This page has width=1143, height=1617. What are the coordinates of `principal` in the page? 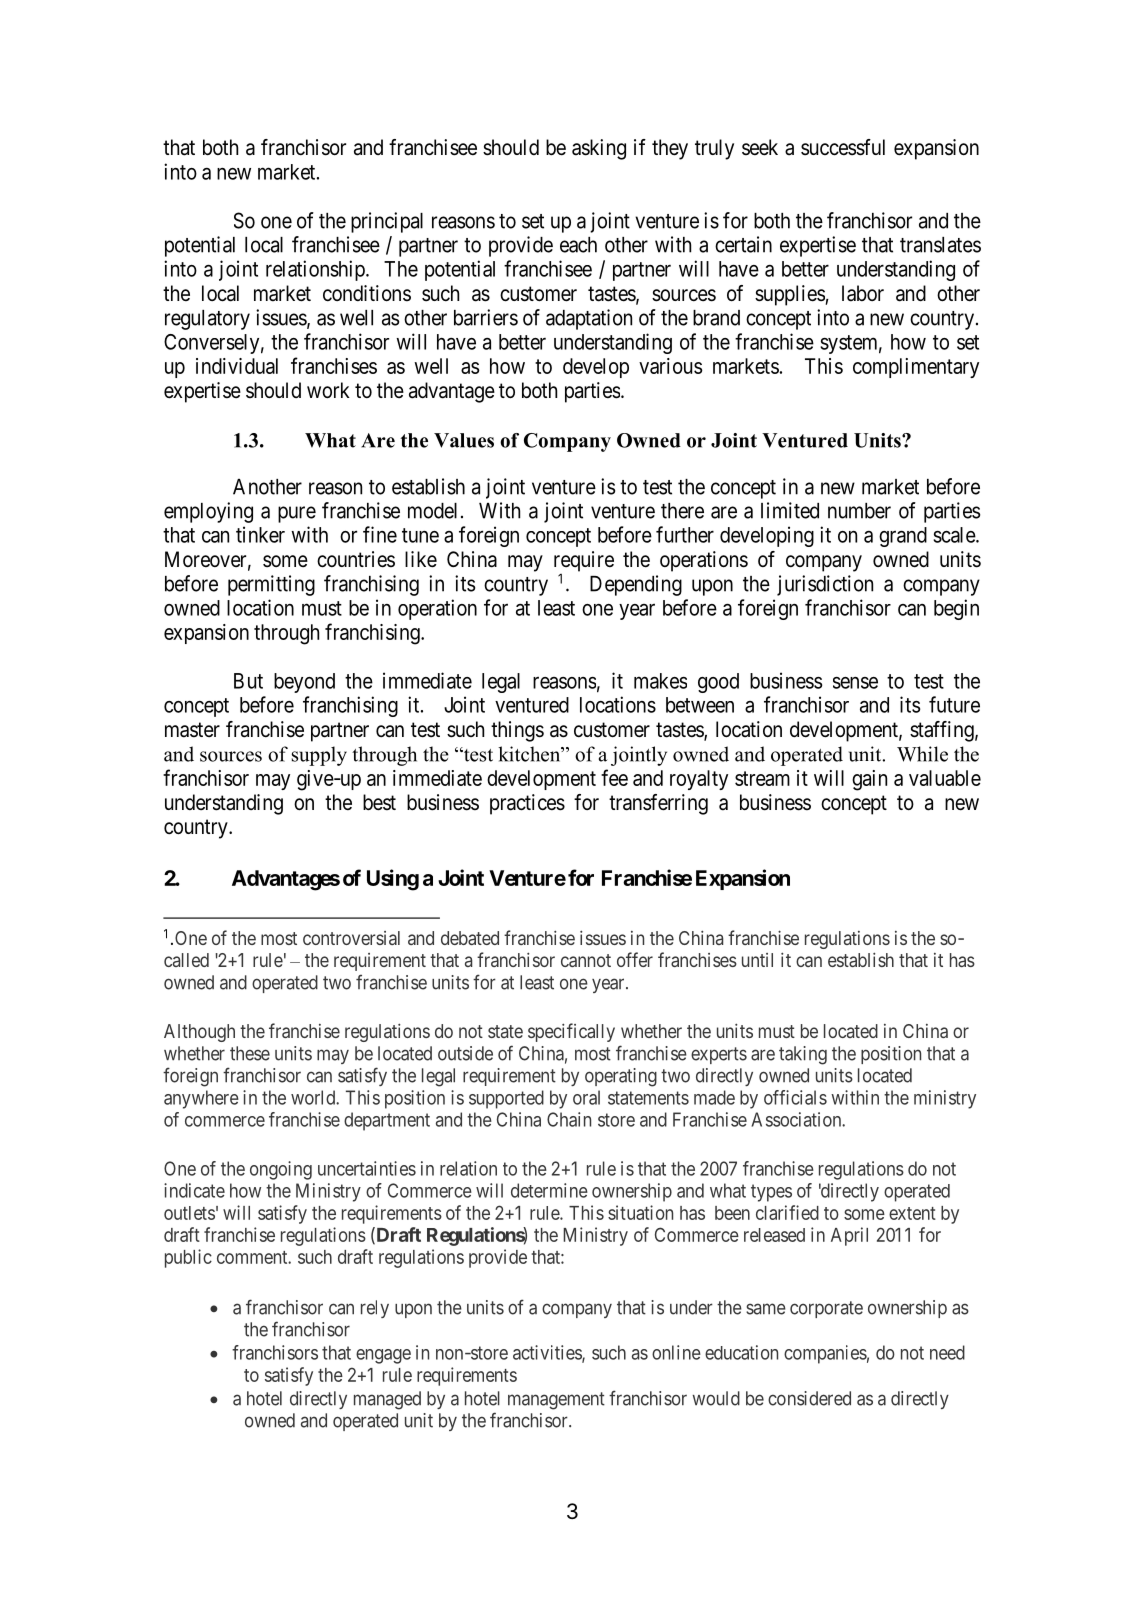 It's located at (387, 222).
